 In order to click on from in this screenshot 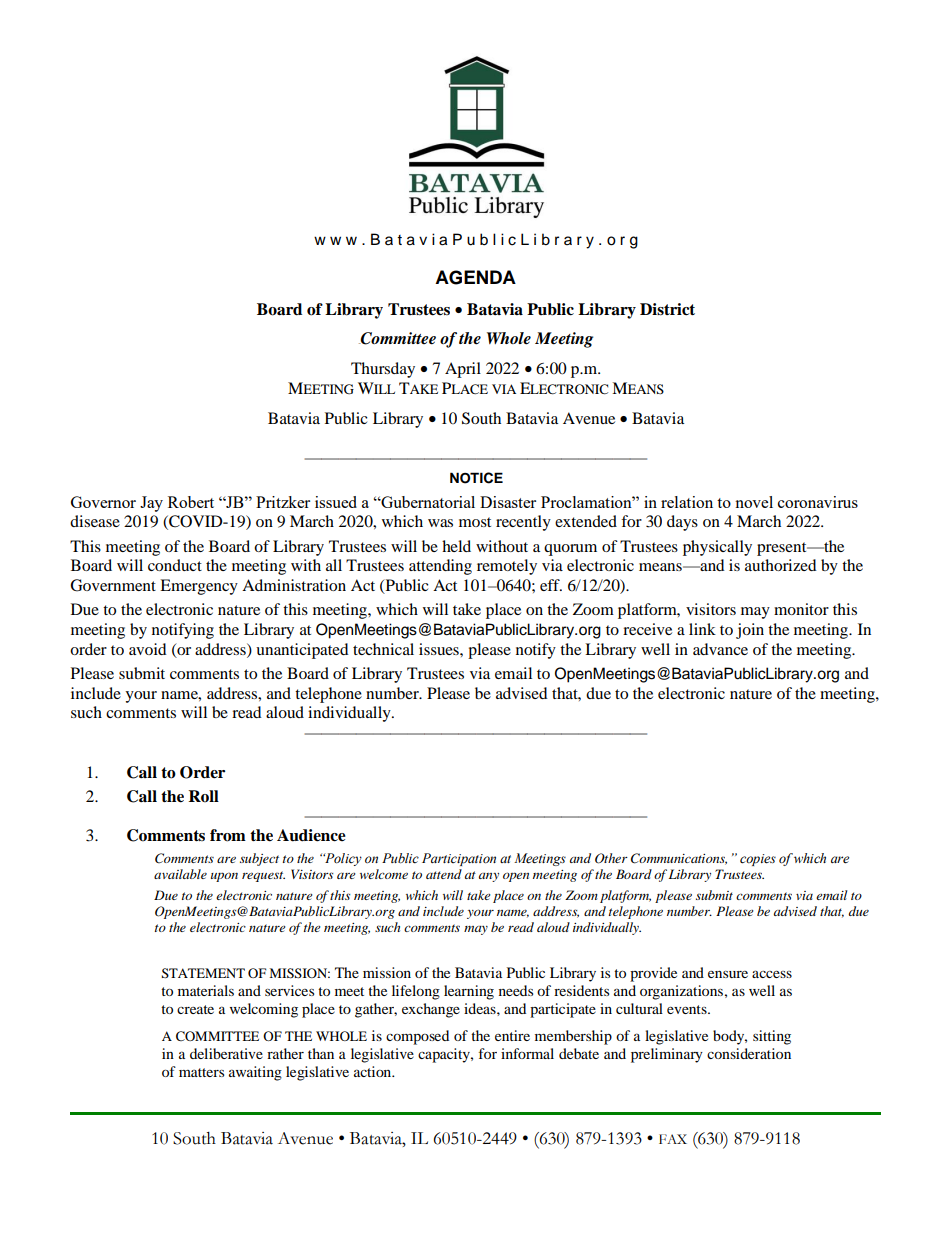, I will do `click(228, 835)`.
